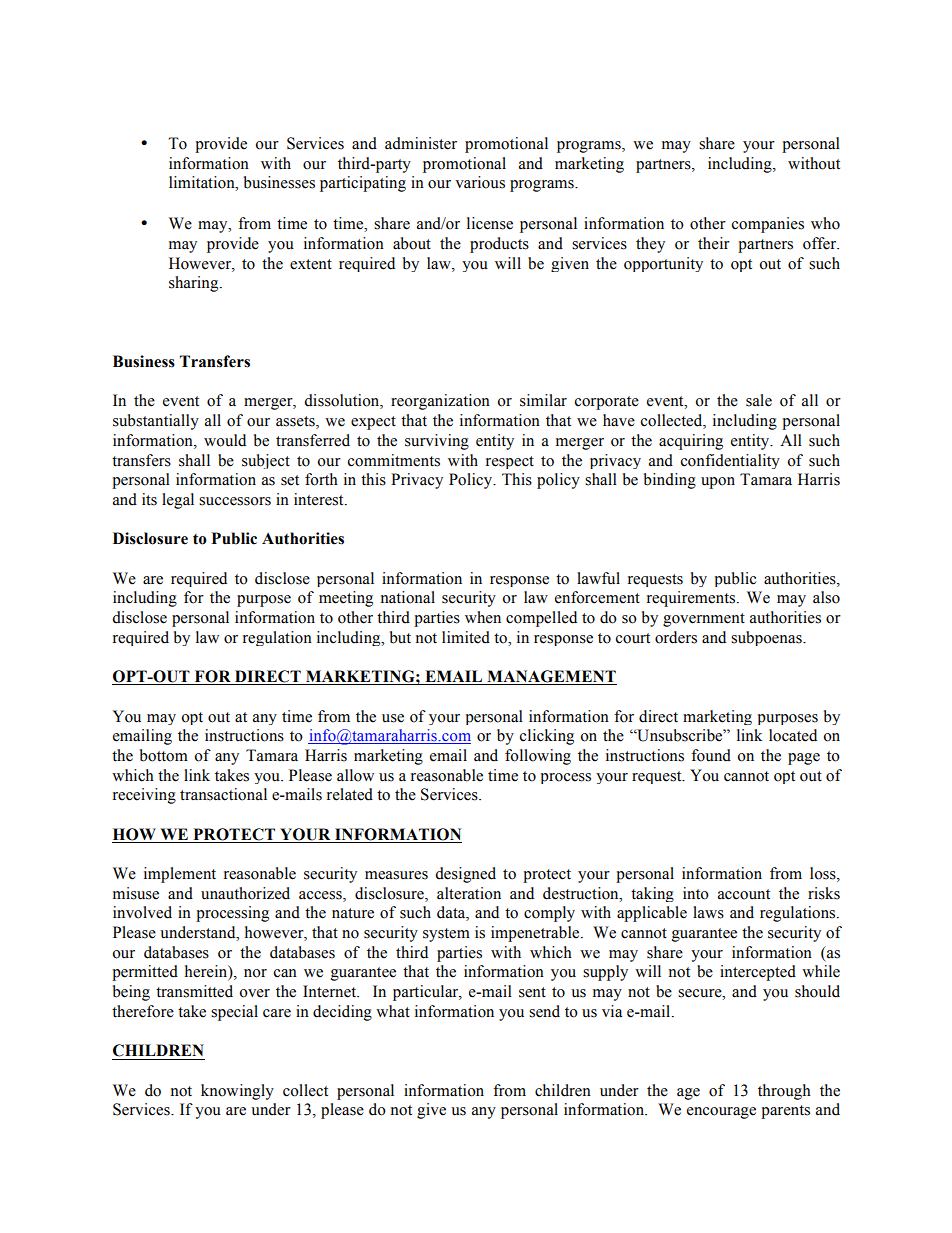  I want to click on send, so click(544, 1011).
